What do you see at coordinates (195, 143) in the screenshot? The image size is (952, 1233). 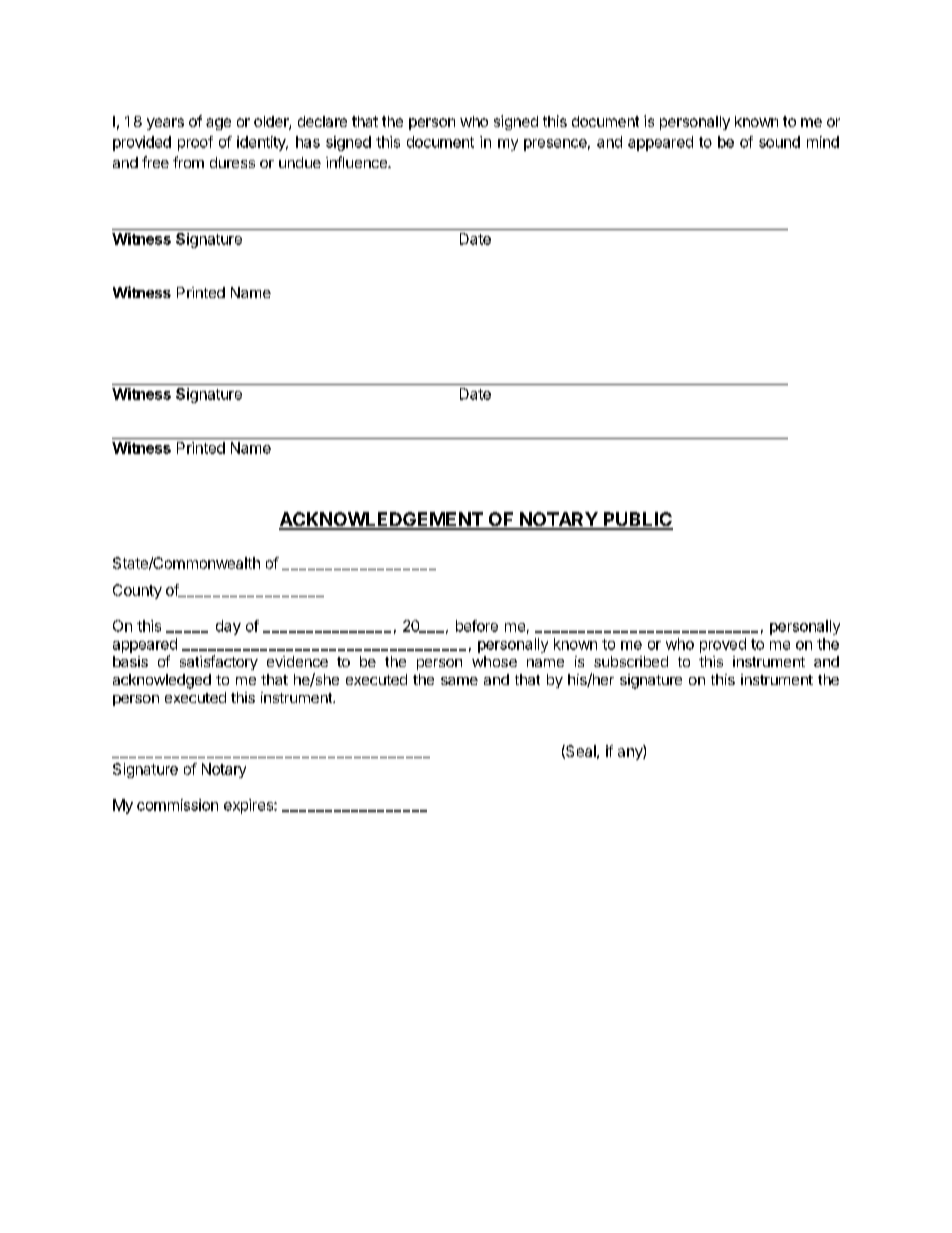 I see `proof` at bounding box center [195, 143].
